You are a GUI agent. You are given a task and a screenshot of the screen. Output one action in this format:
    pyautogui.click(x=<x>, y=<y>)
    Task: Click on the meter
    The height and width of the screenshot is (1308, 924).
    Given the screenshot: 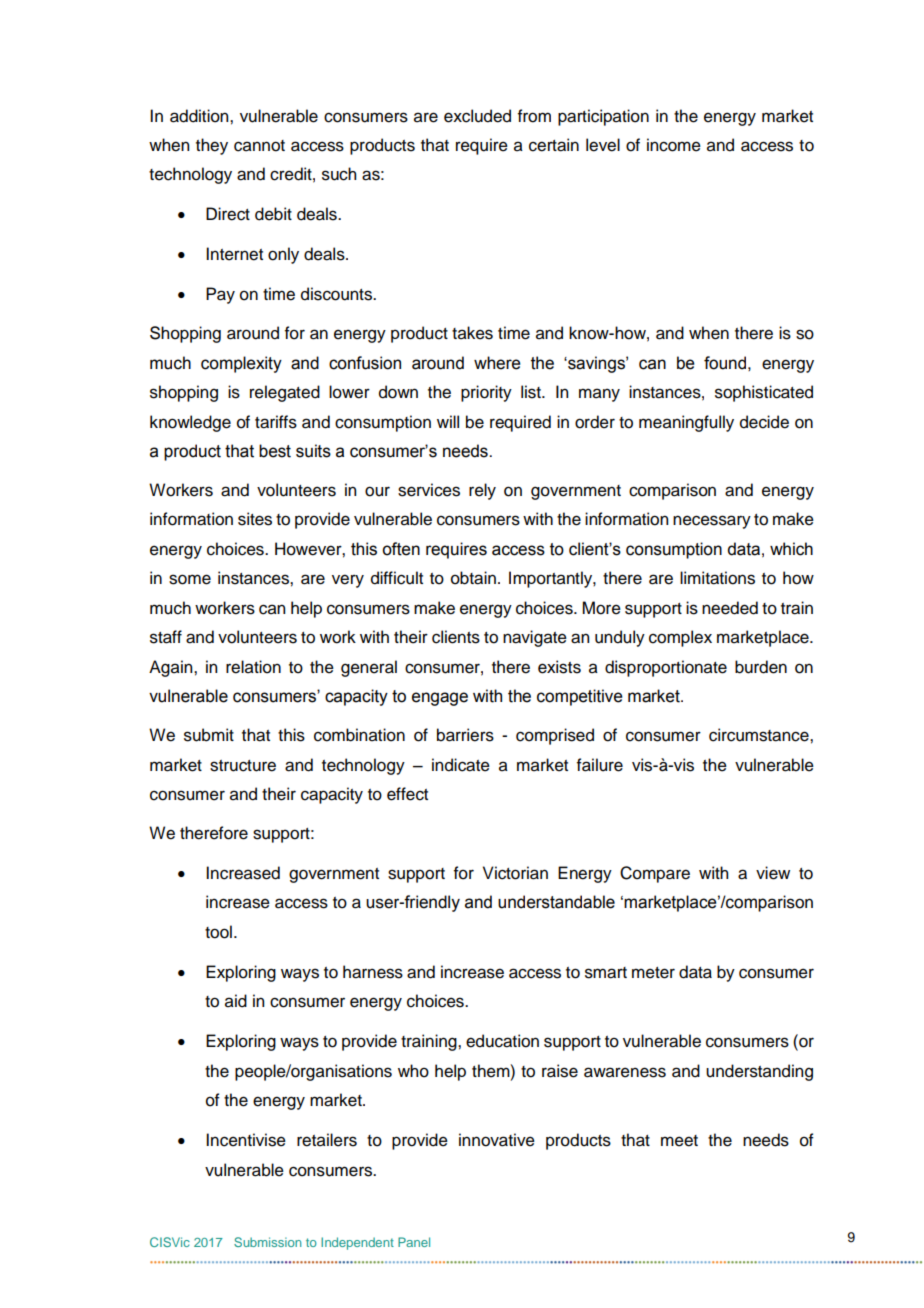 What is the action you would take?
    pyautogui.click(x=653, y=973)
